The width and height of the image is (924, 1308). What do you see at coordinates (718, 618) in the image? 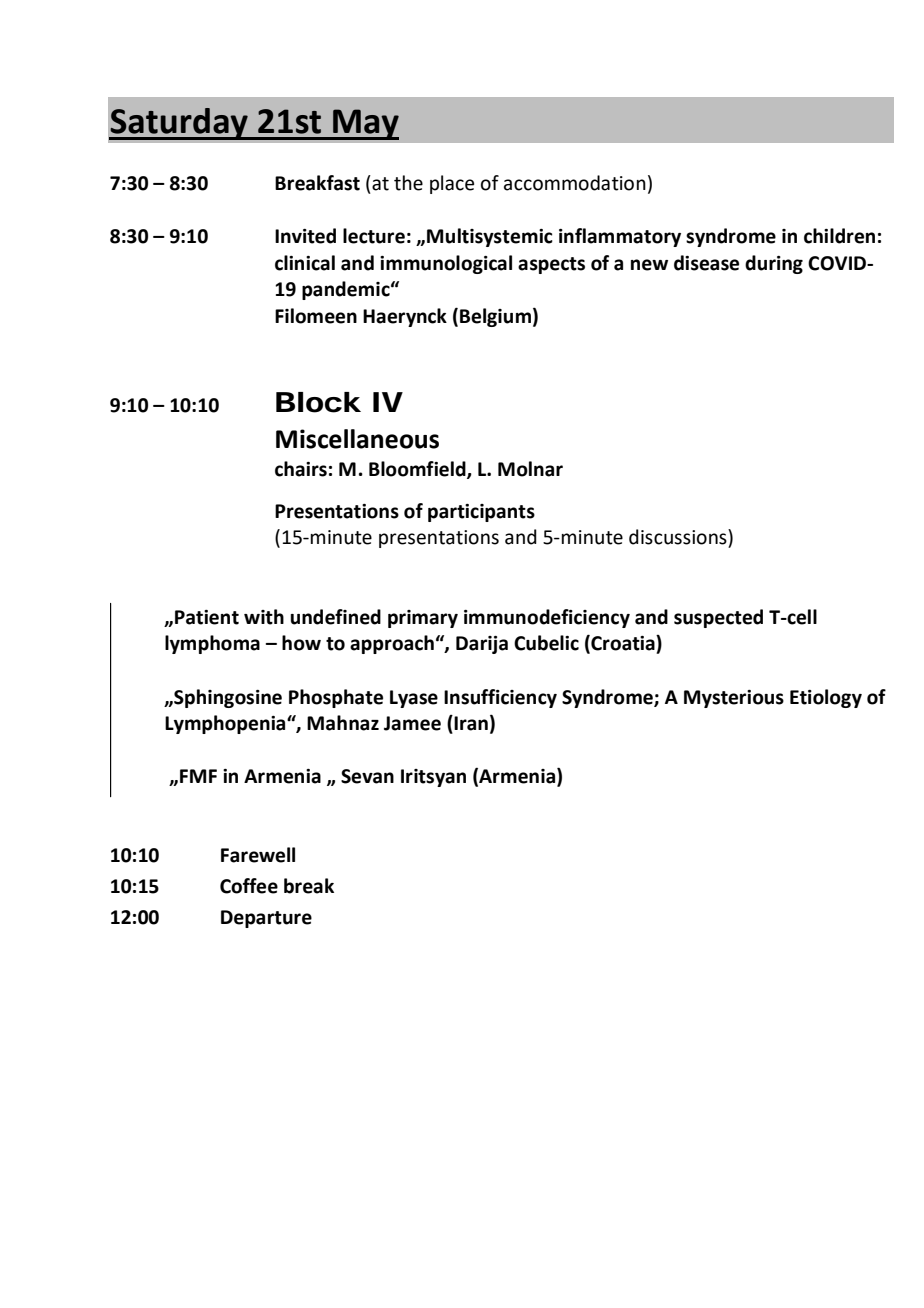
I see `suspected` at bounding box center [718, 618].
